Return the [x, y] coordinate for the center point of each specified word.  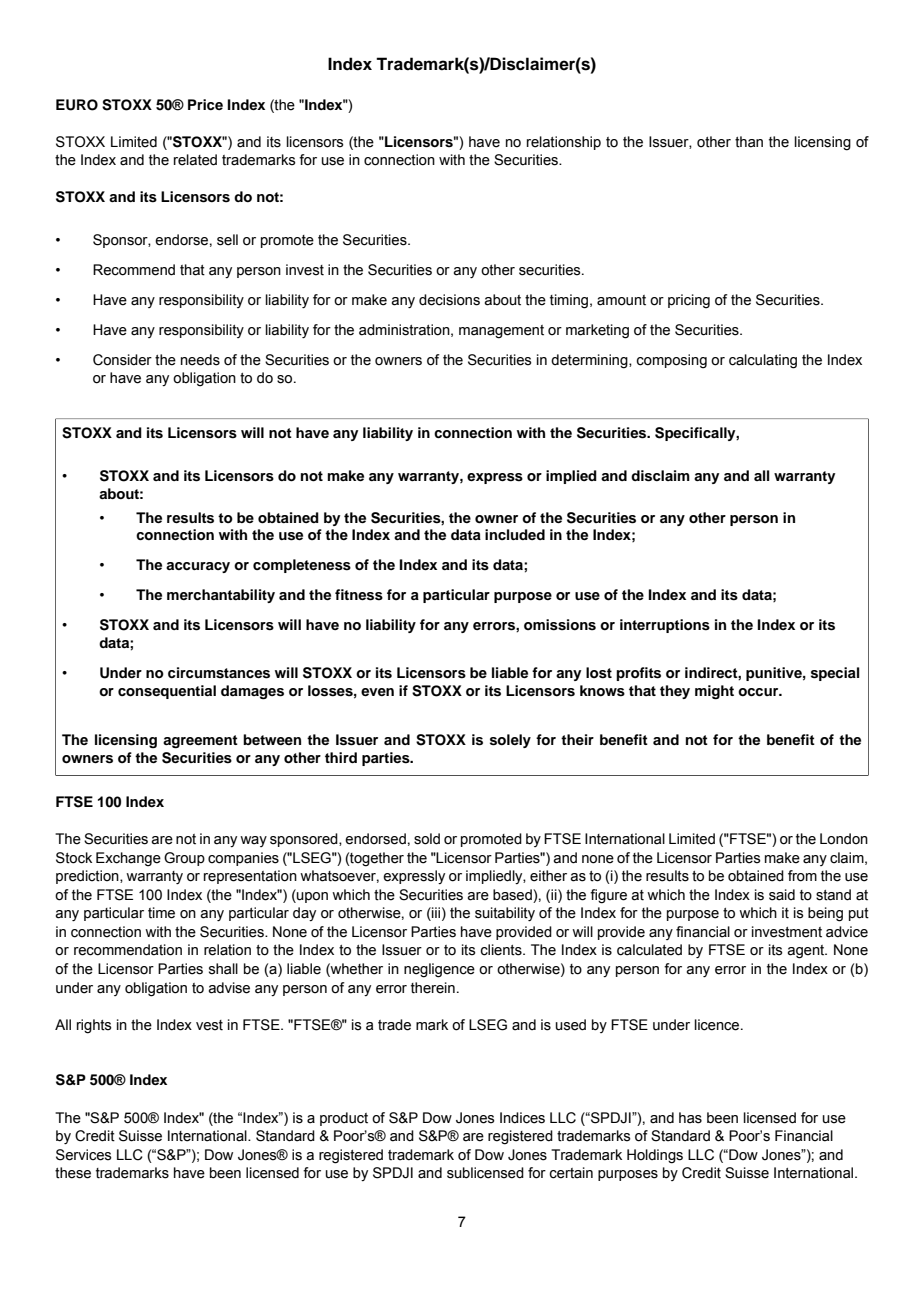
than [749, 142]
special [835, 674]
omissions [560, 625]
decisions [449, 300]
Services [84, 1155]
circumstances [219, 673]
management [501, 332]
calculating [763, 361]
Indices [522, 1118]
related [195, 160]
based [513, 895]
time [161, 913]
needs [200, 360]
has [690, 1118]
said [782, 895]
